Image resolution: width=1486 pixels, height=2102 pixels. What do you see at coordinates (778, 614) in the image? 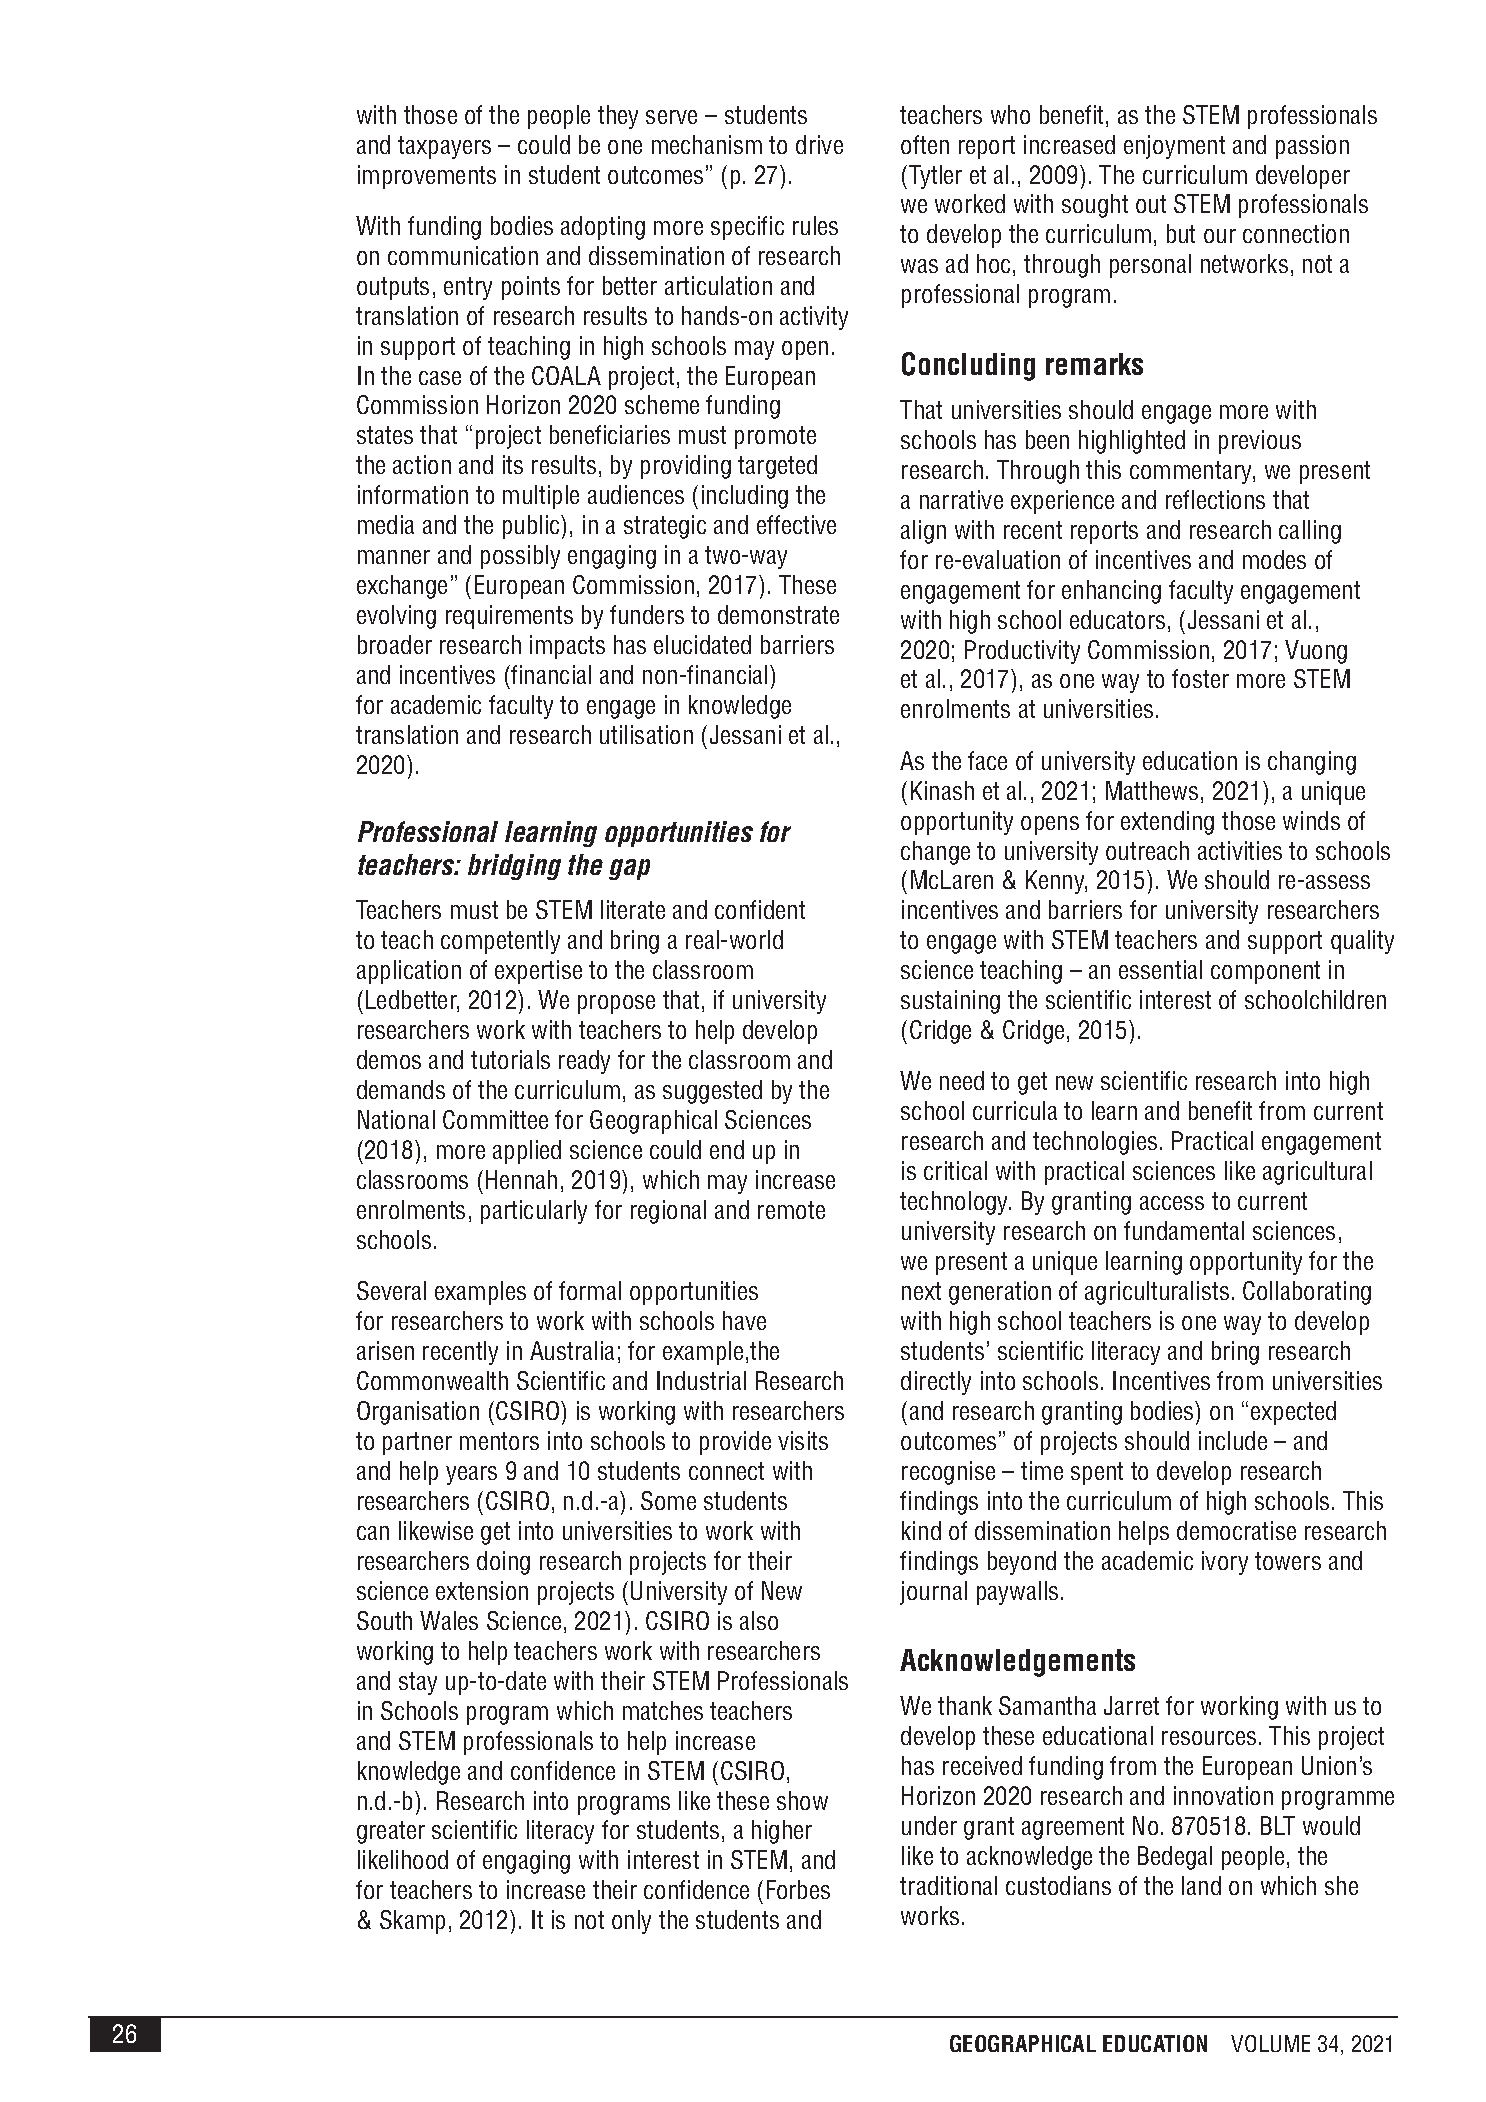
I see `demonstrate` at bounding box center [778, 614].
